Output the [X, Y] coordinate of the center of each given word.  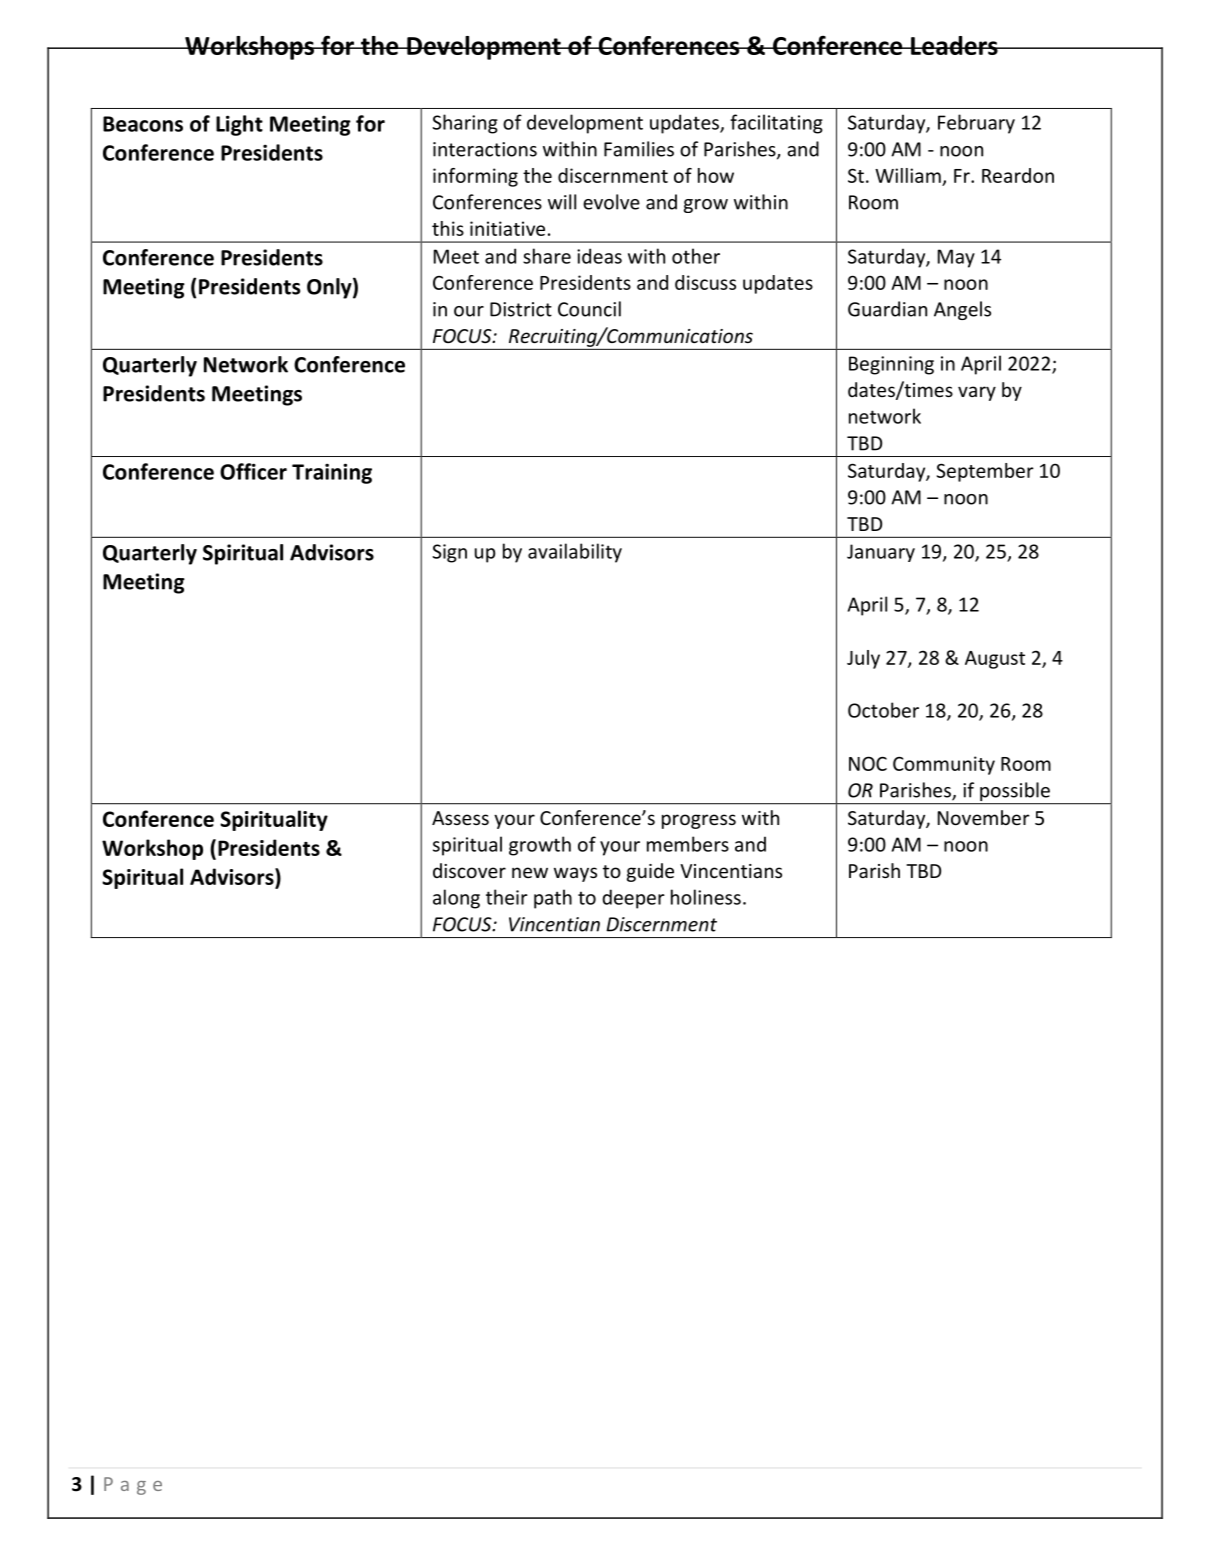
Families [639, 149]
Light [239, 125]
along [456, 899]
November [984, 817]
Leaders [954, 45]
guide [650, 872]
